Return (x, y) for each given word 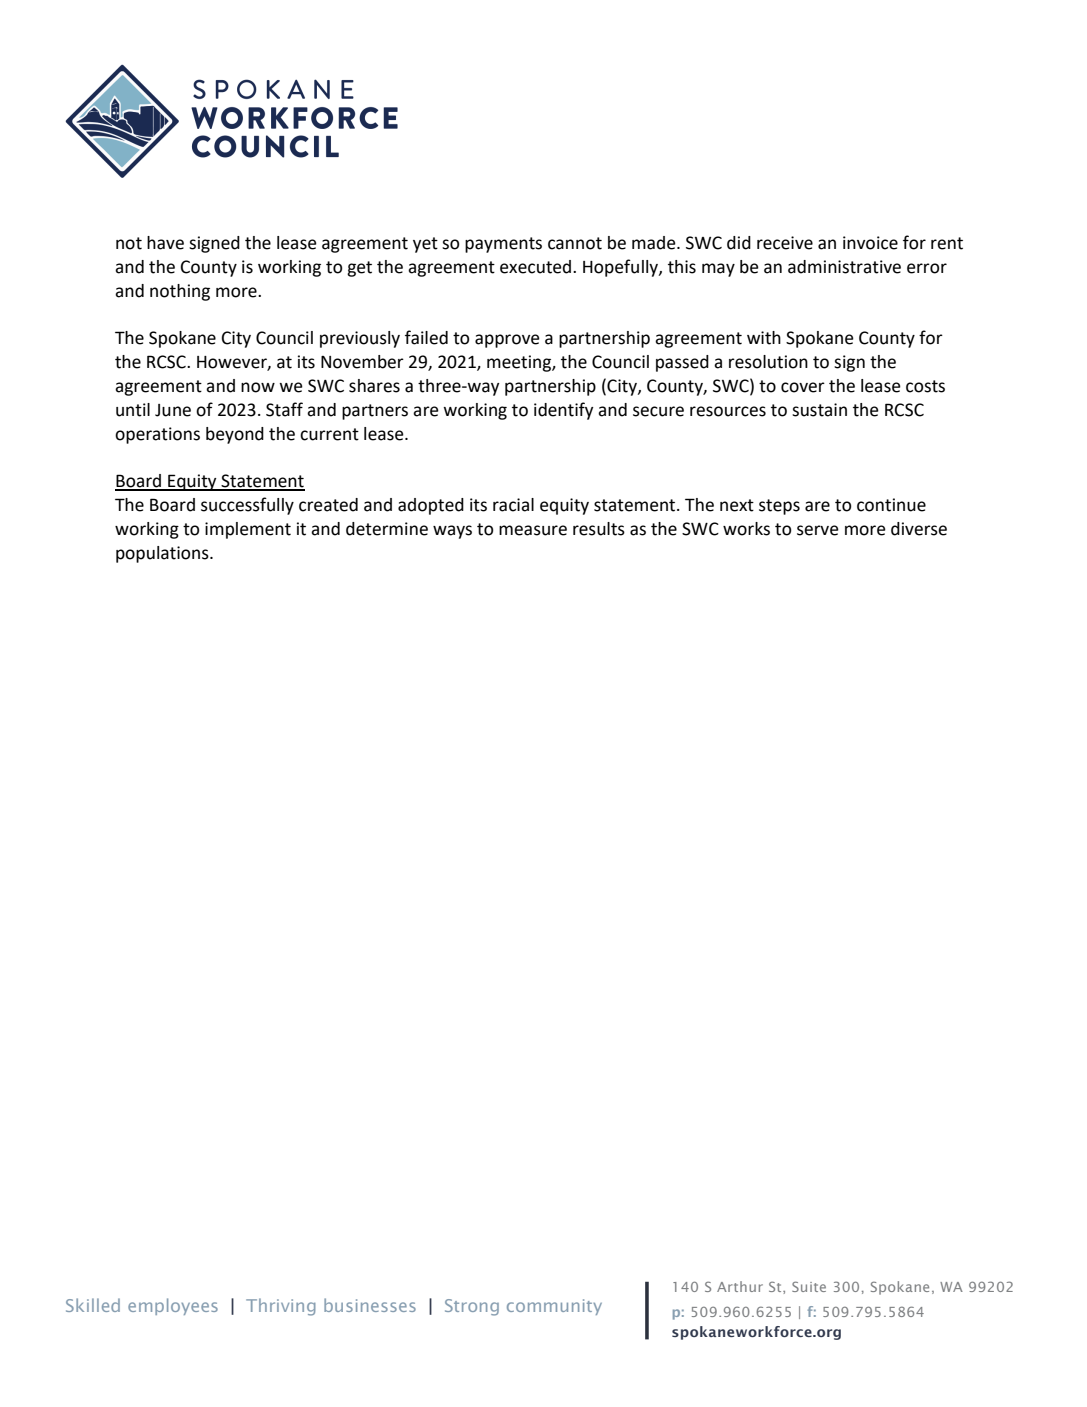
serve (818, 530)
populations (163, 554)
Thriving (281, 1307)
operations (157, 435)
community (554, 1307)
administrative (844, 267)
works (746, 529)
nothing (180, 292)
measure (533, 530)
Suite (809, 1286)
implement (248, 530)
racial (513, 505)
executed (535, 267)
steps (779, 507)
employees (173, 1306)
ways (452, 532)
